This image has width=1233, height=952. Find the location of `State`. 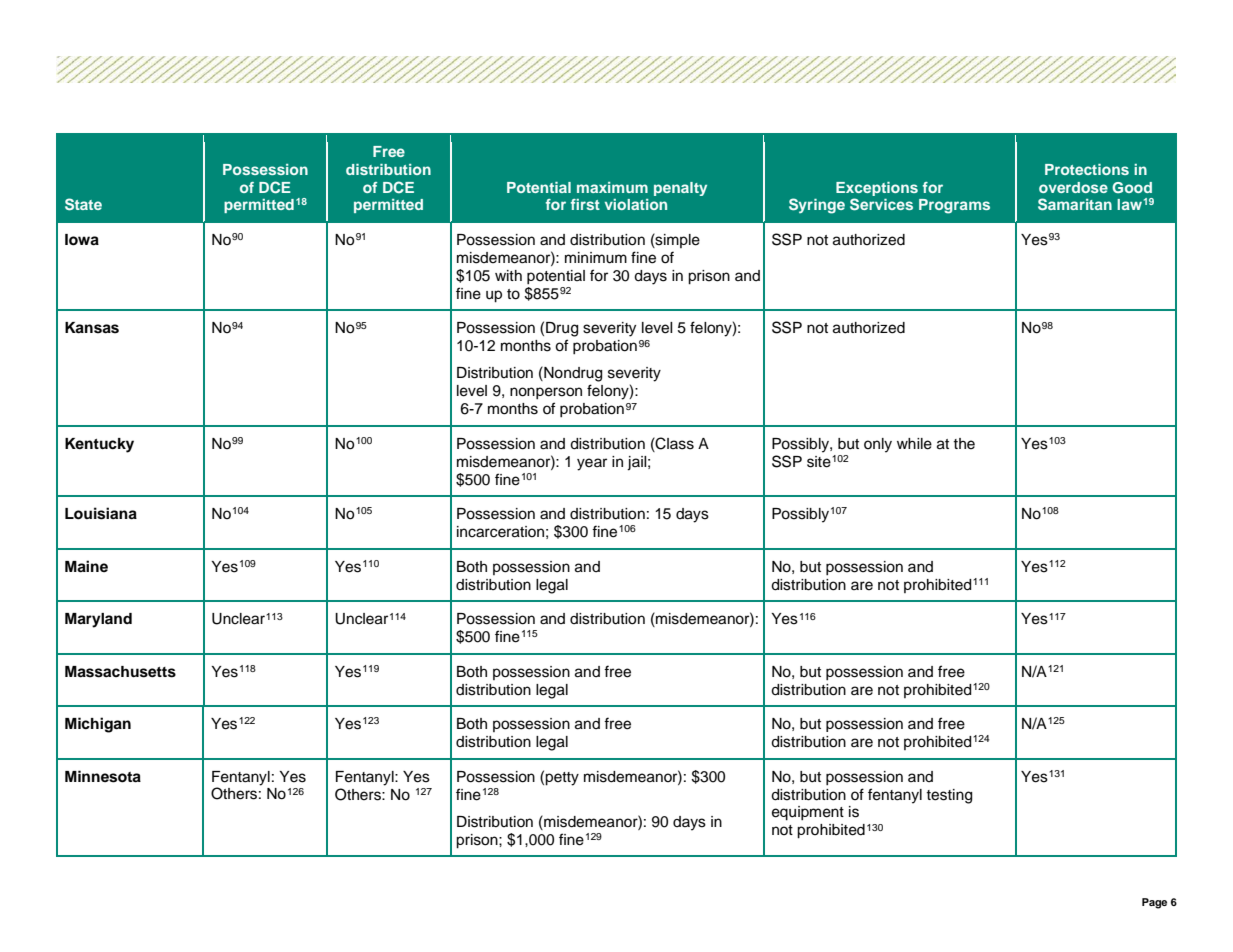

State is located at coordinates (83, 204).
